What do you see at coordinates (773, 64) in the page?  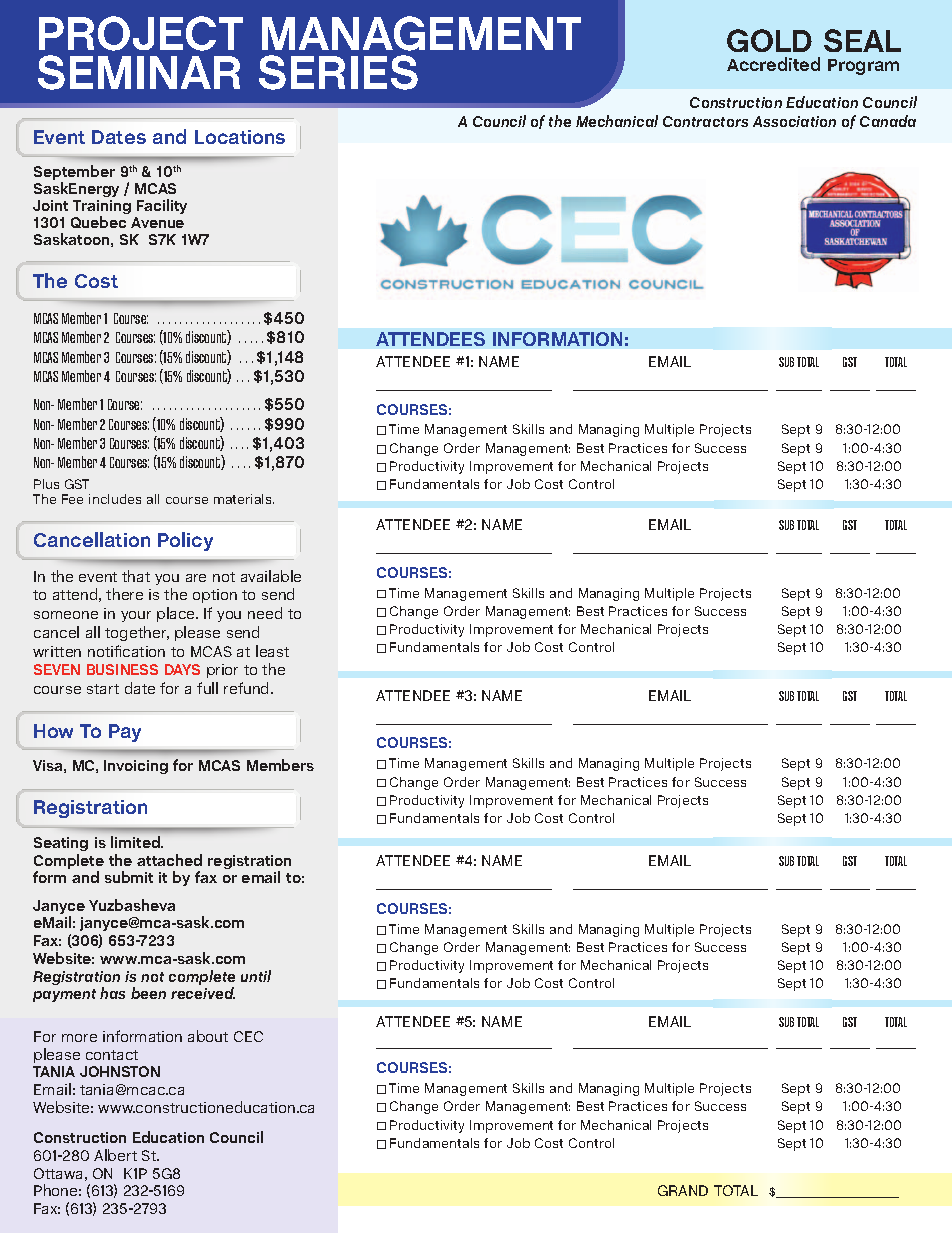 I see `Accredited` at bounding box center [773, 64].
